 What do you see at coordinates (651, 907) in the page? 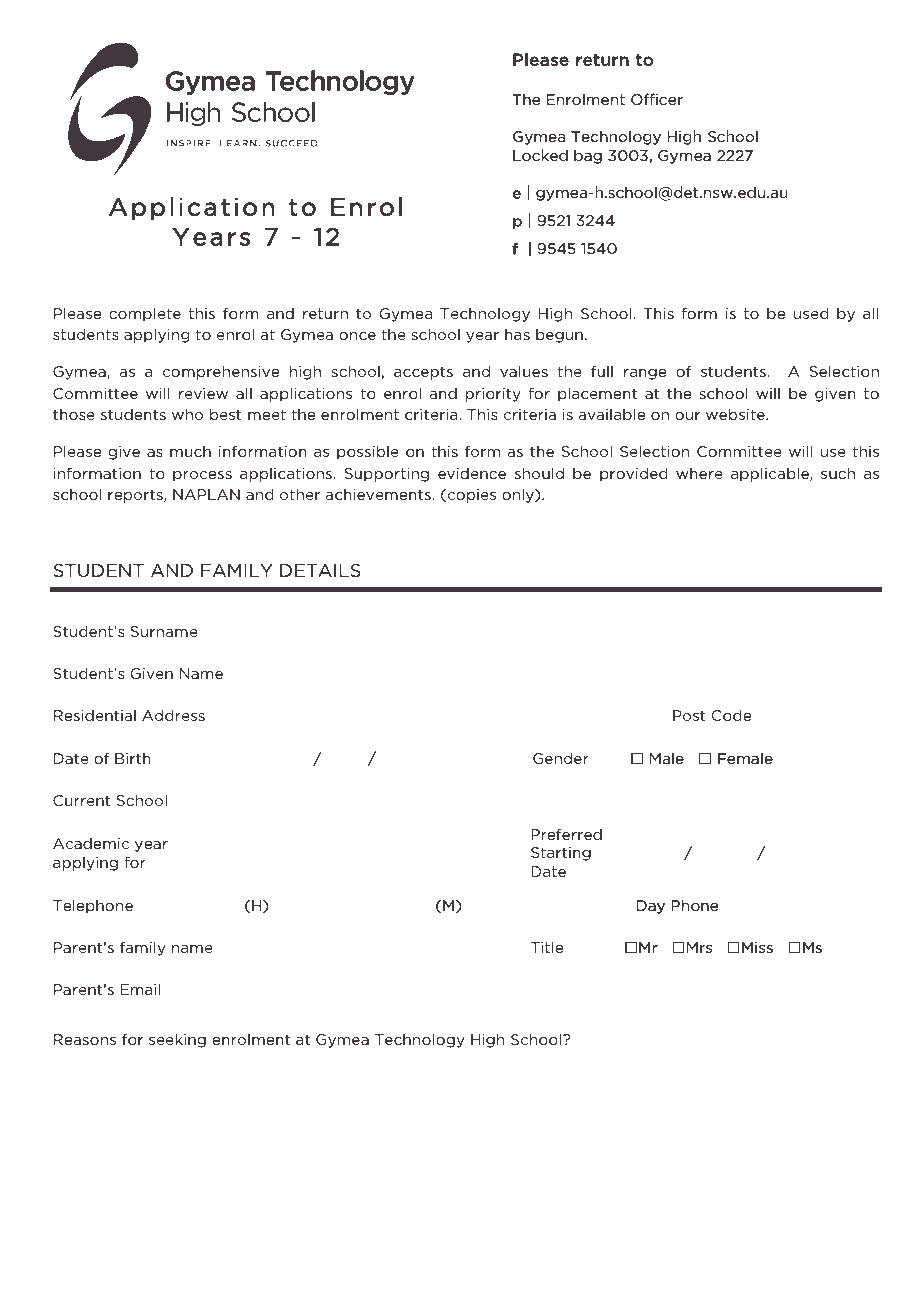
I see `Day` at bounding box center [651, 907].
